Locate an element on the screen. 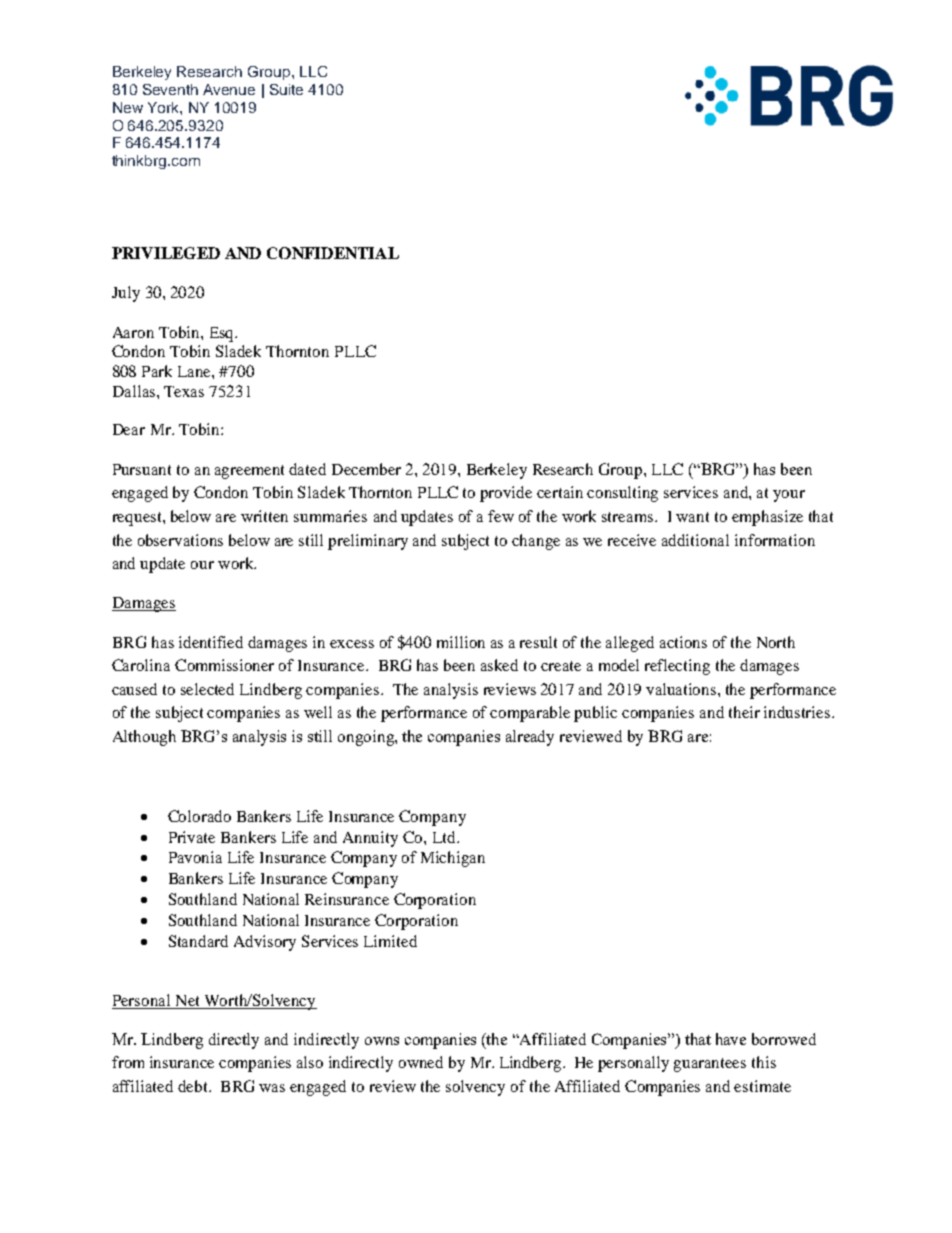 The height and width of the screenshot is (1233, 952). their is located at coordinates (744, 712).
